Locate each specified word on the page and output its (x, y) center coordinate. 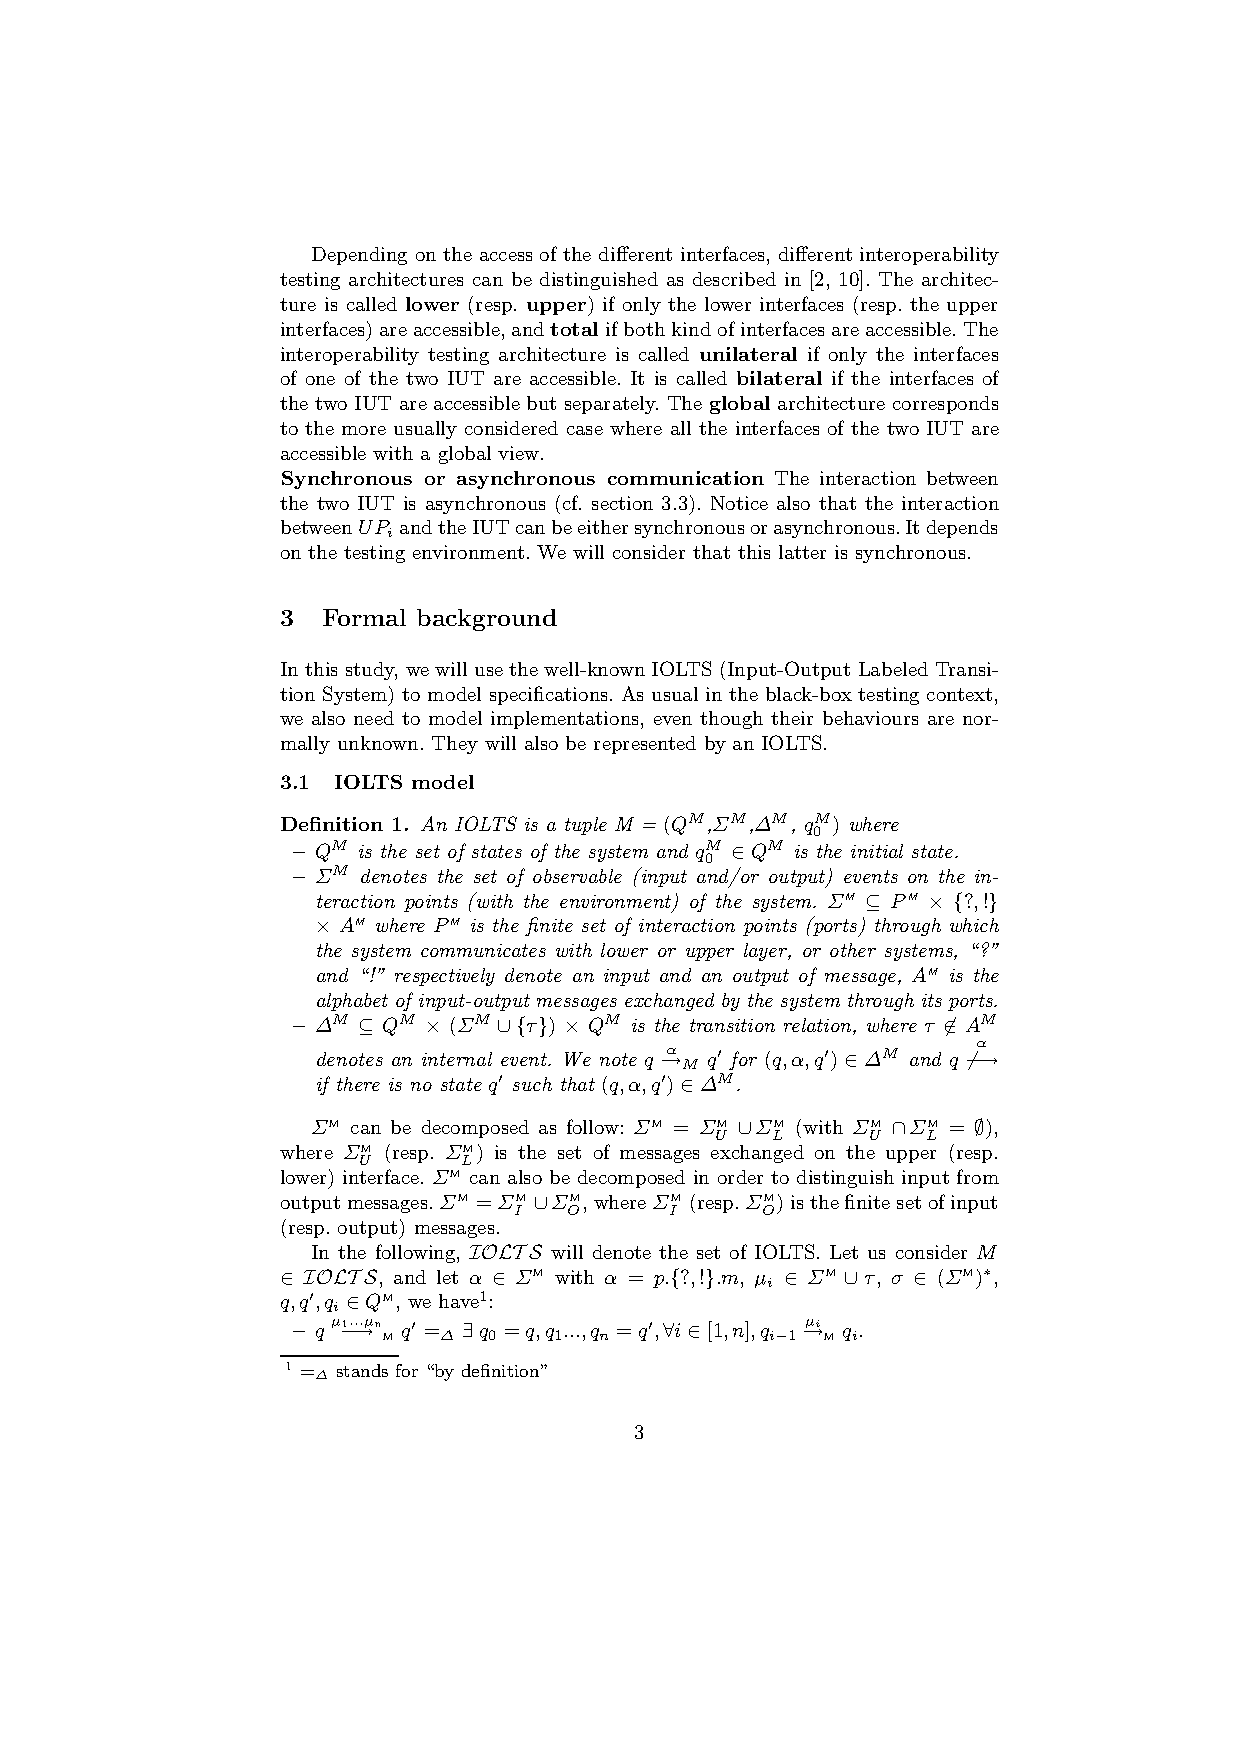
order (740, 1177)
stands (362, 1370)
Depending (359, 256)
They (455, 745)
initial (877, 851)
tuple (586, 826)
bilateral (779, 378)
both (644, 329)
